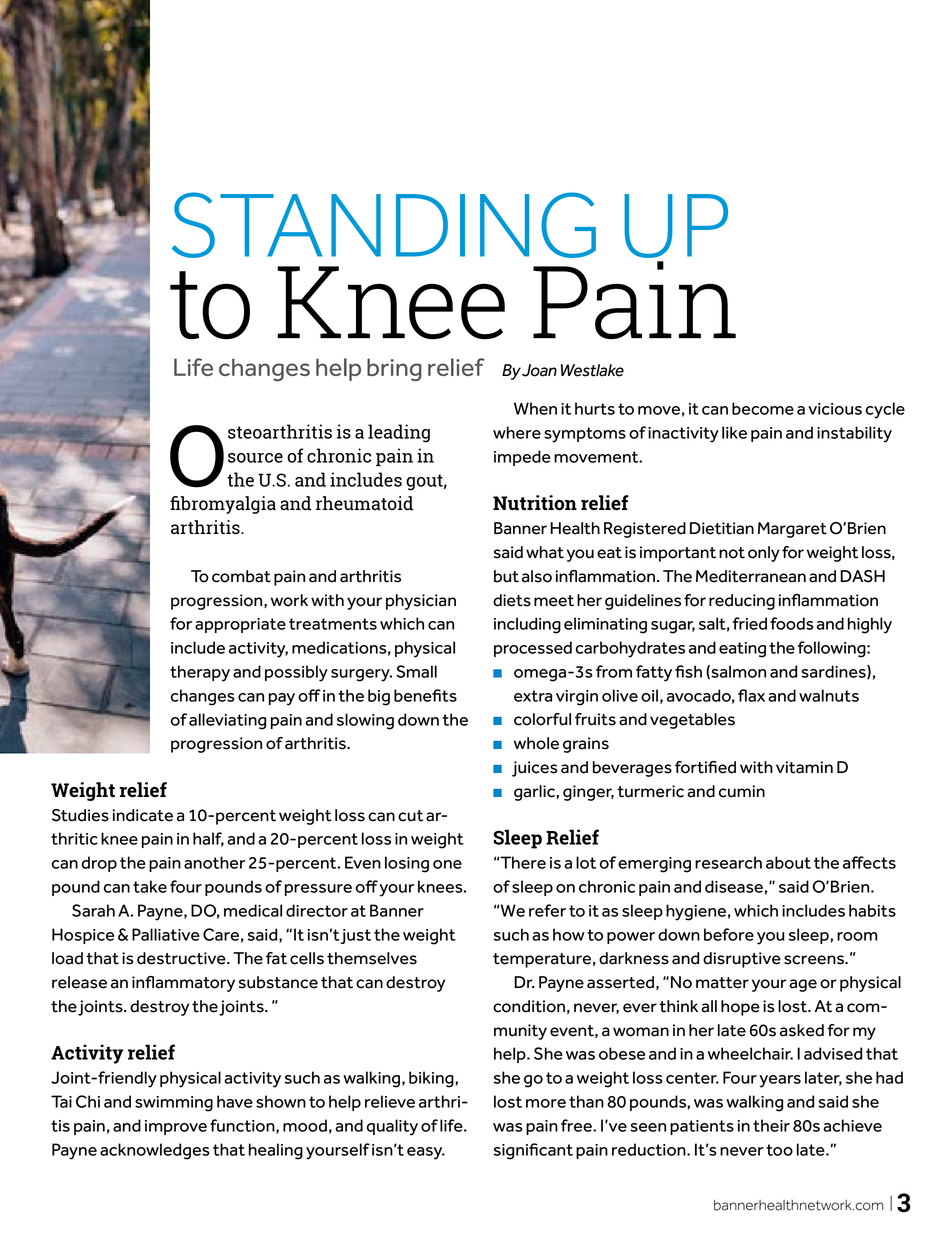 The width and height of the screenshot is (952, 1244). What do you see at coordinates (200, 673) in the screenshot?
I see `therapy` at bounding box center [200, 673].
